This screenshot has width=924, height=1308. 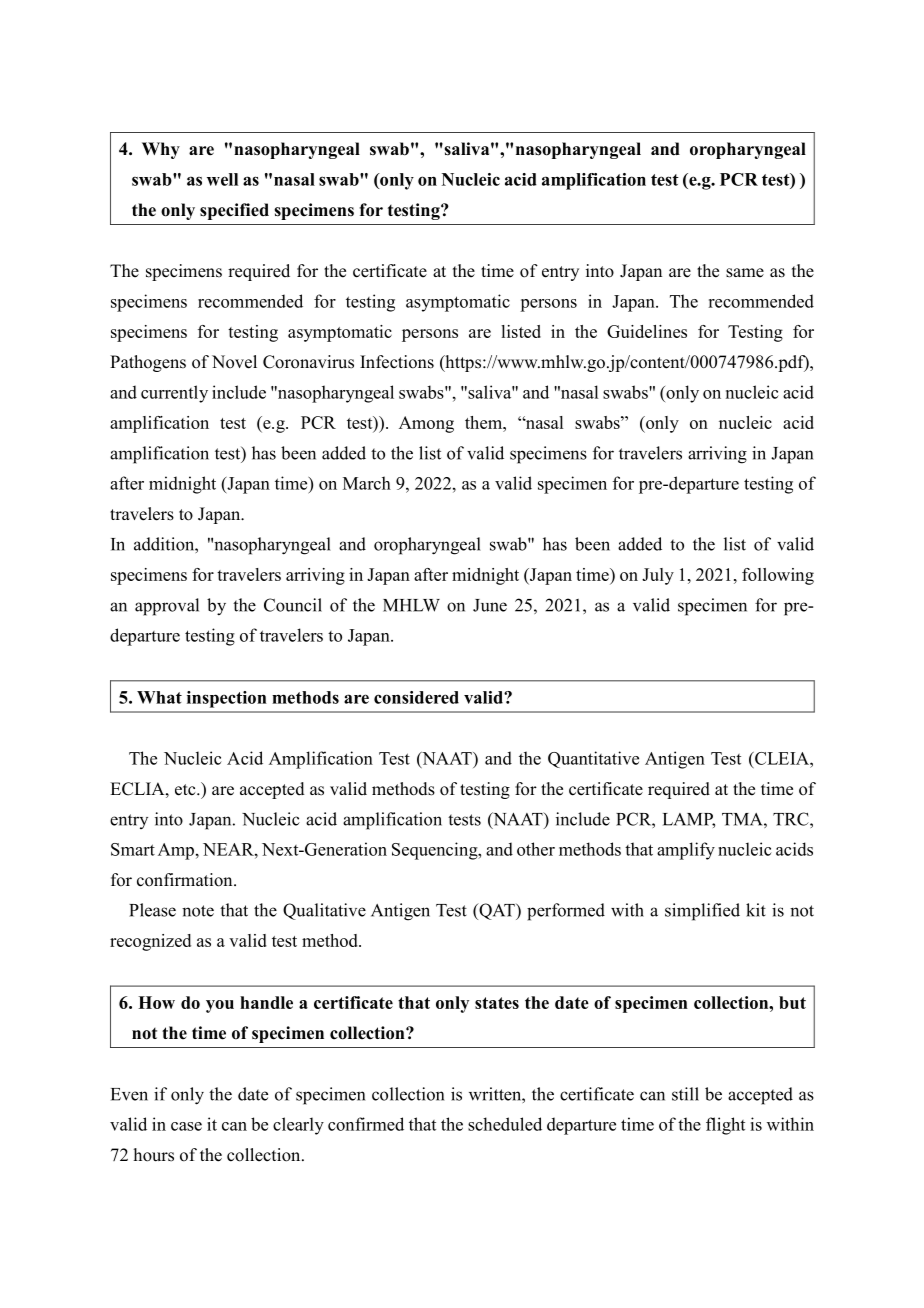 What do you see at coordinates (686, 851) in the screenshot?
I see `amplify` at bounding box center [686, 851].
